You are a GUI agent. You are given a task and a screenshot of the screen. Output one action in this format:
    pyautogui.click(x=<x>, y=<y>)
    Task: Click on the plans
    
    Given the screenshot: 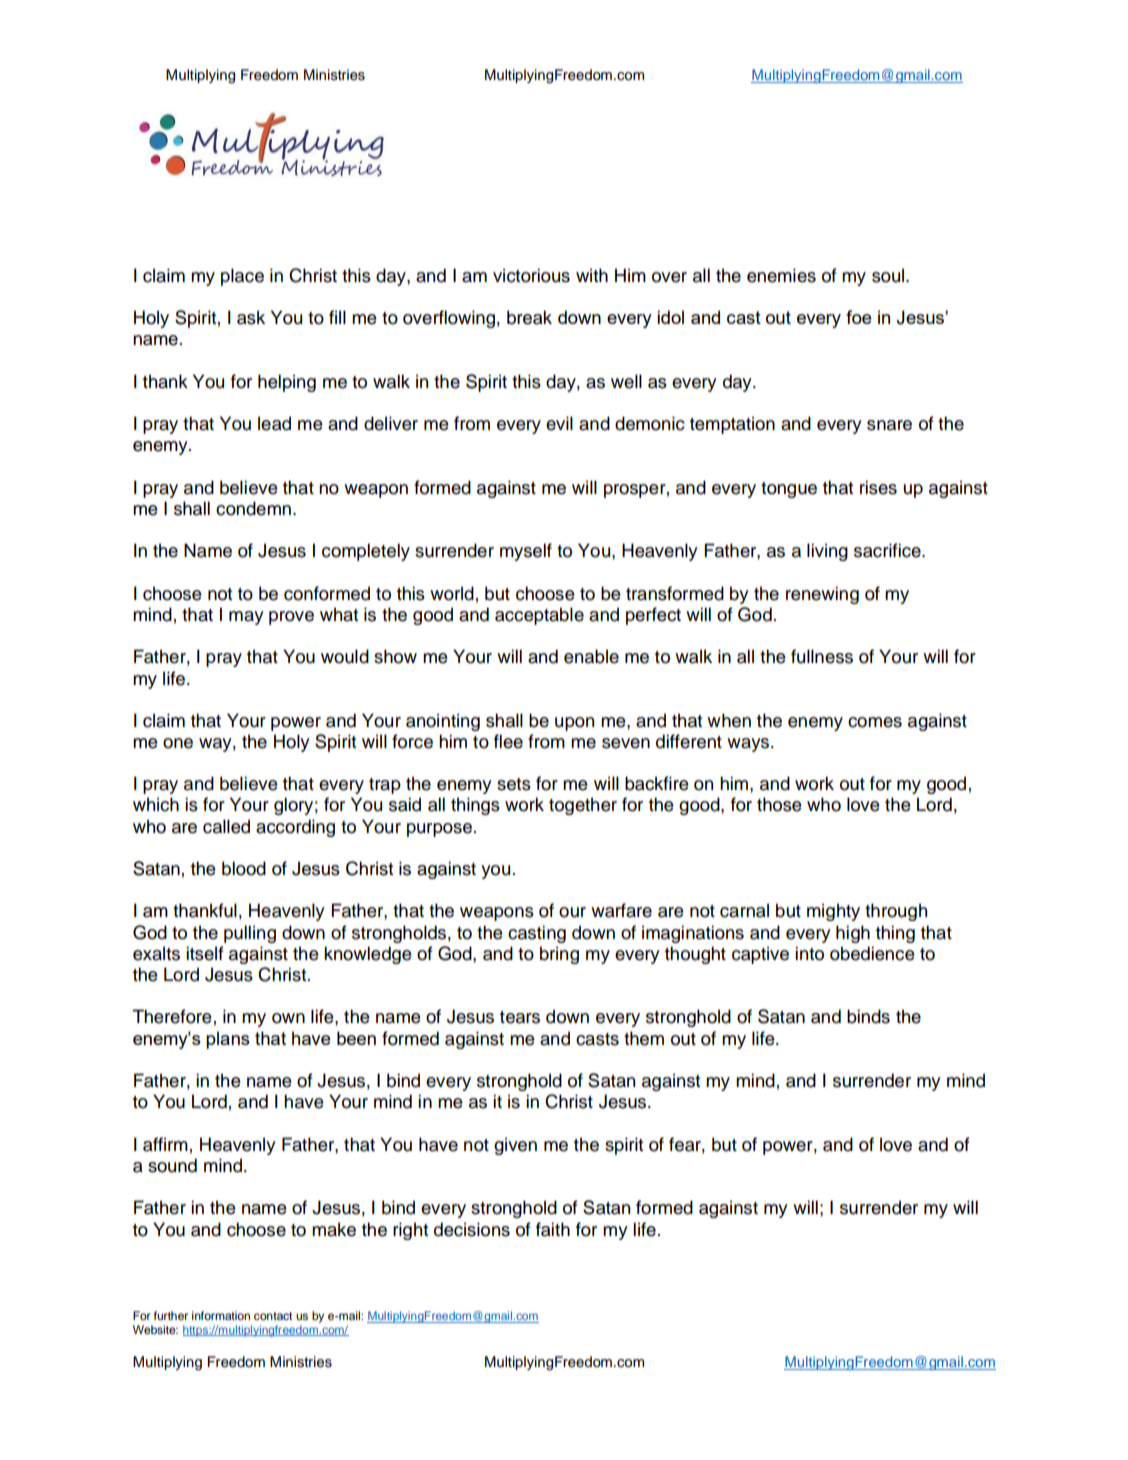 What is the action you would take?
    pyautogui.click(x=228, y=1040)
